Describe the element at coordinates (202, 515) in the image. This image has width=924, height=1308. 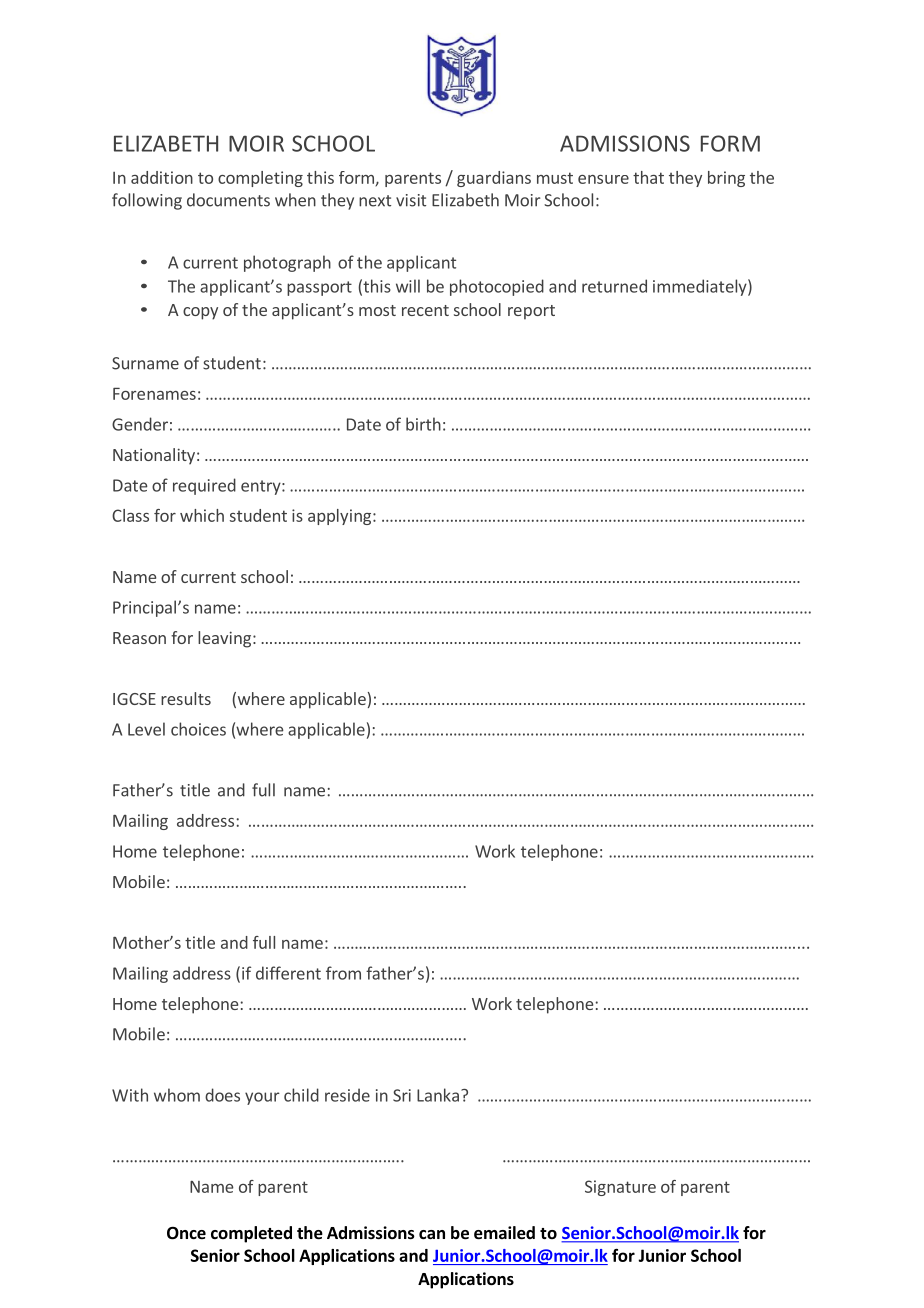
I see `which` at that location.
